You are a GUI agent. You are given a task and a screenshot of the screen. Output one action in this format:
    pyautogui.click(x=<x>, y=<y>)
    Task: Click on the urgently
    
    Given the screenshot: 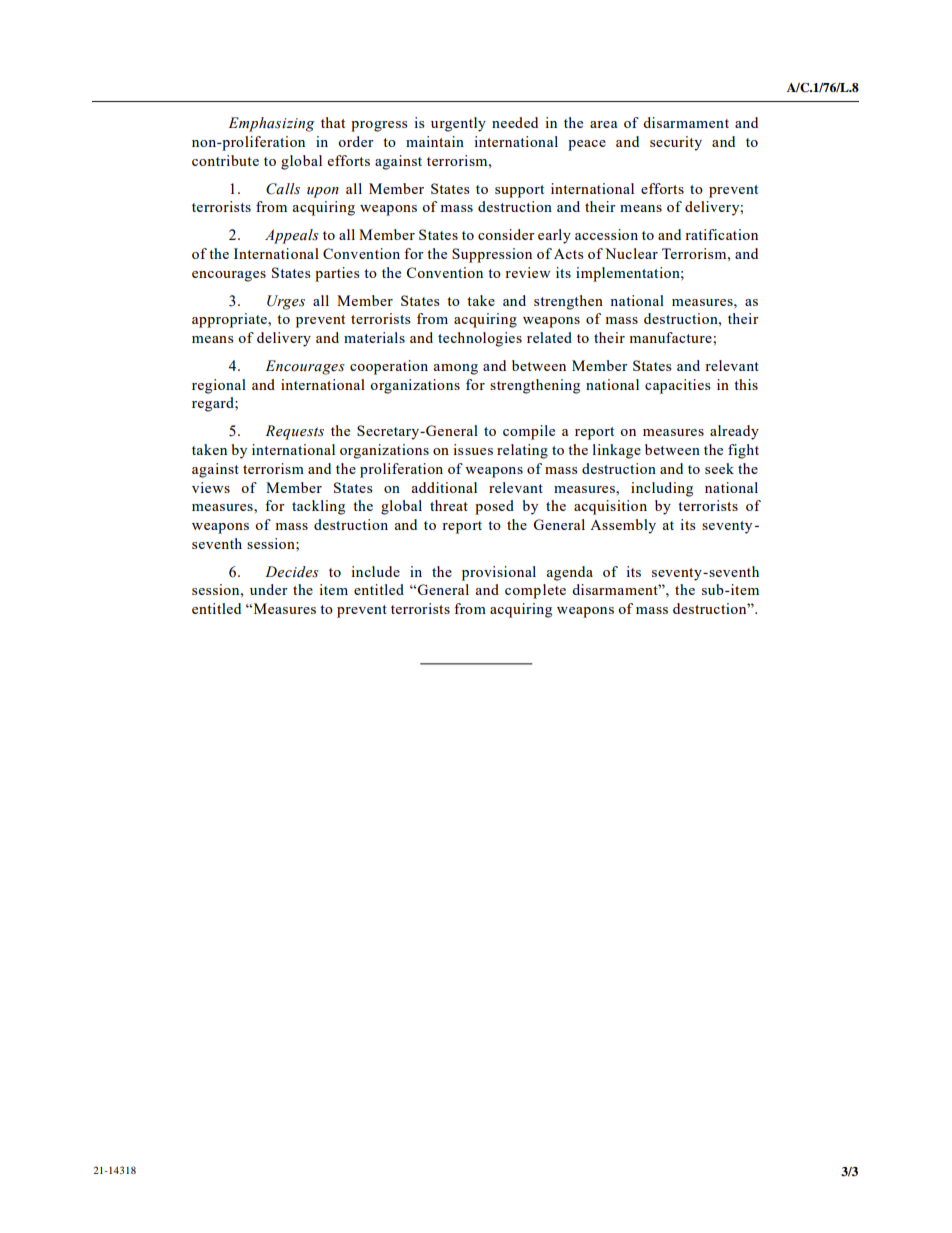 What is the action you would take?
    pyautogui.click(x=458, y=124)
